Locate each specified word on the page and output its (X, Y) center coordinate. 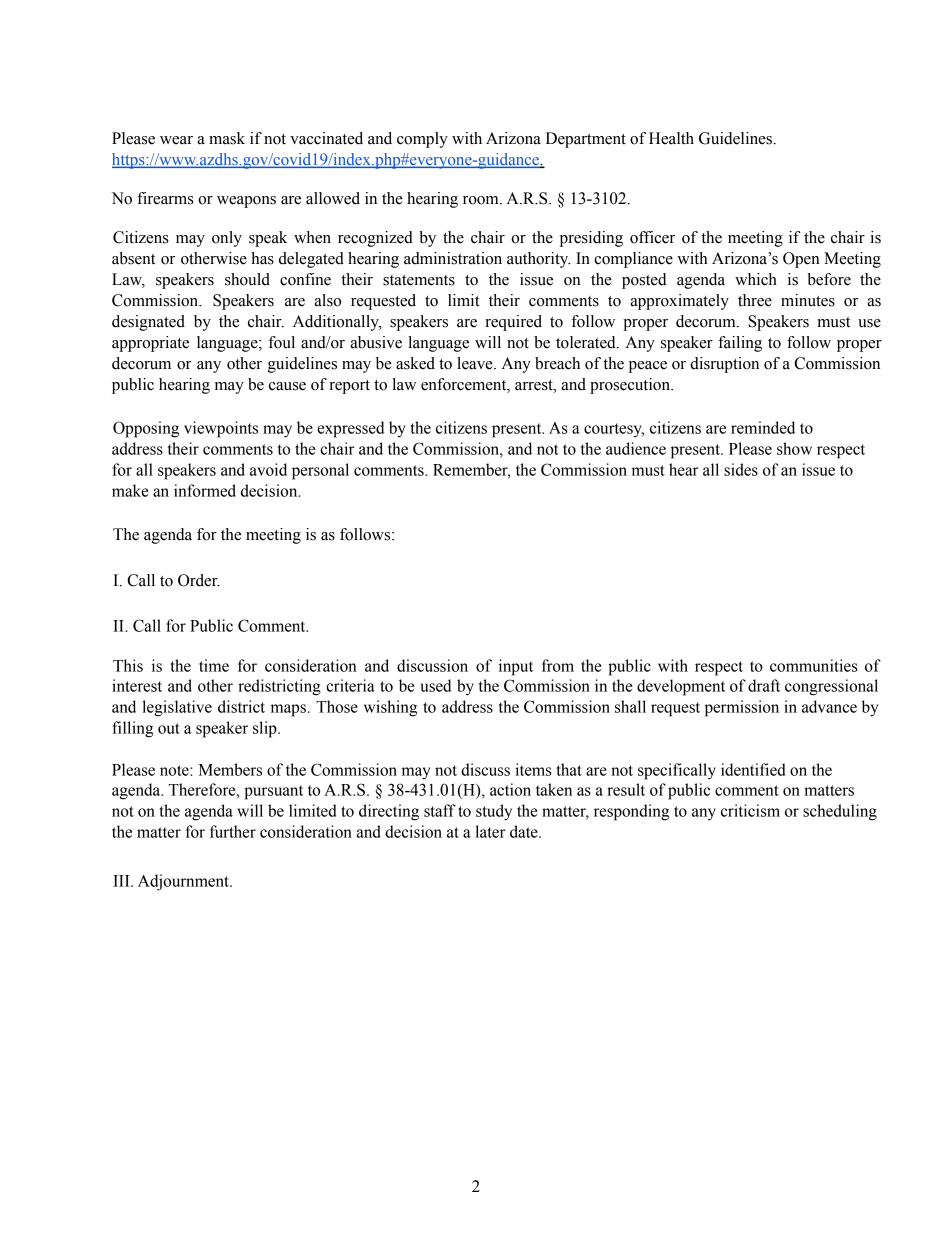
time (214, 665)
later (490, 831)
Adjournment (184, 882)
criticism (750, 810)
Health (671, 138)
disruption (724, 365)
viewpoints (221, 429)
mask (227, 138)
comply (422, 140)
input (516, 667)
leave (476, 363)
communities (814, 665)
